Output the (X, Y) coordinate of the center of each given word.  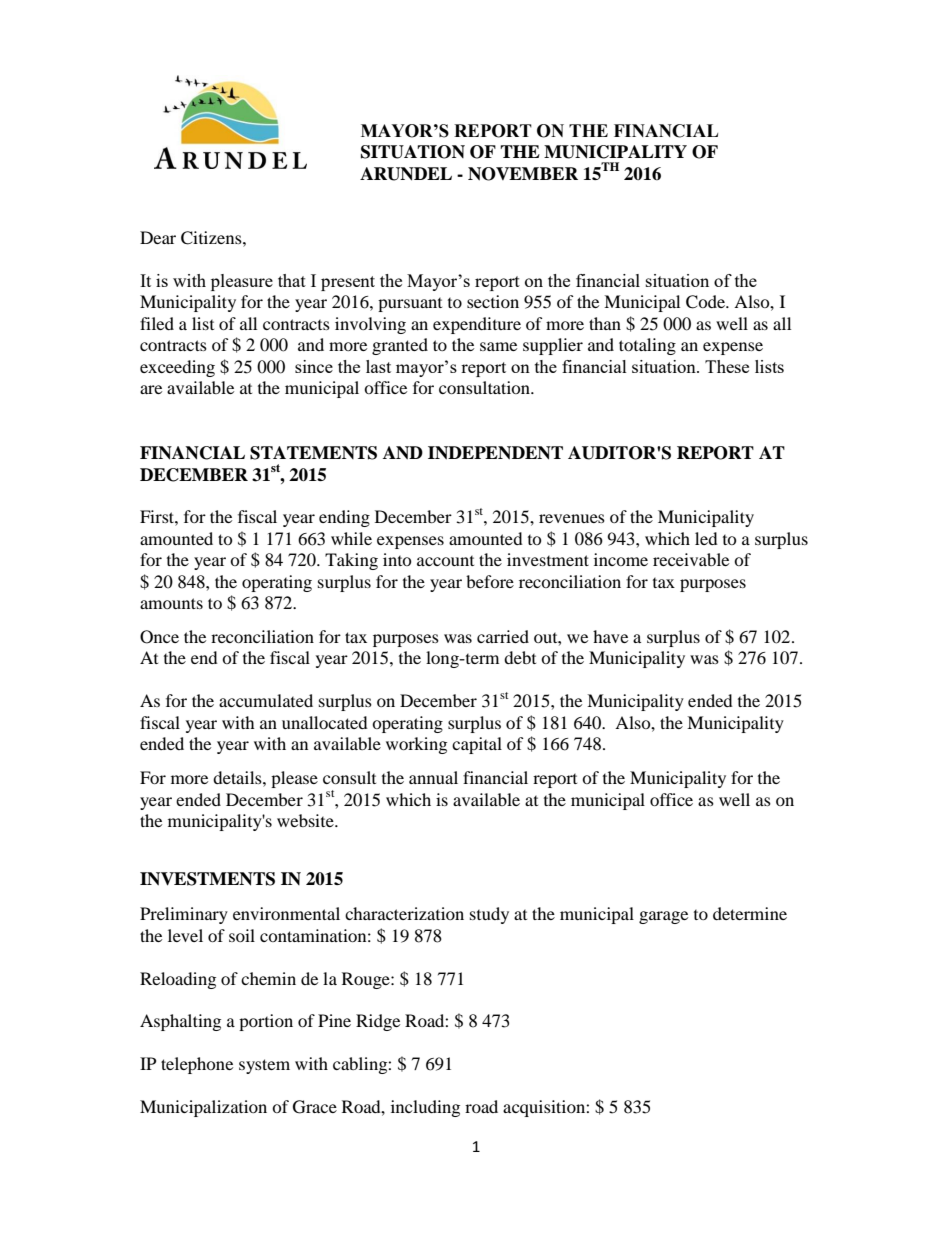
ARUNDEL (406, 174)
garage (663, 917)
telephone (197, 1065)
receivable (691, 559)
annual (433, 777)
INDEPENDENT (495, 453)
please (294, 779)
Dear (158, 237)
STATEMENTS (313, 453)
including (425, 1108)
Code (706, 302)
